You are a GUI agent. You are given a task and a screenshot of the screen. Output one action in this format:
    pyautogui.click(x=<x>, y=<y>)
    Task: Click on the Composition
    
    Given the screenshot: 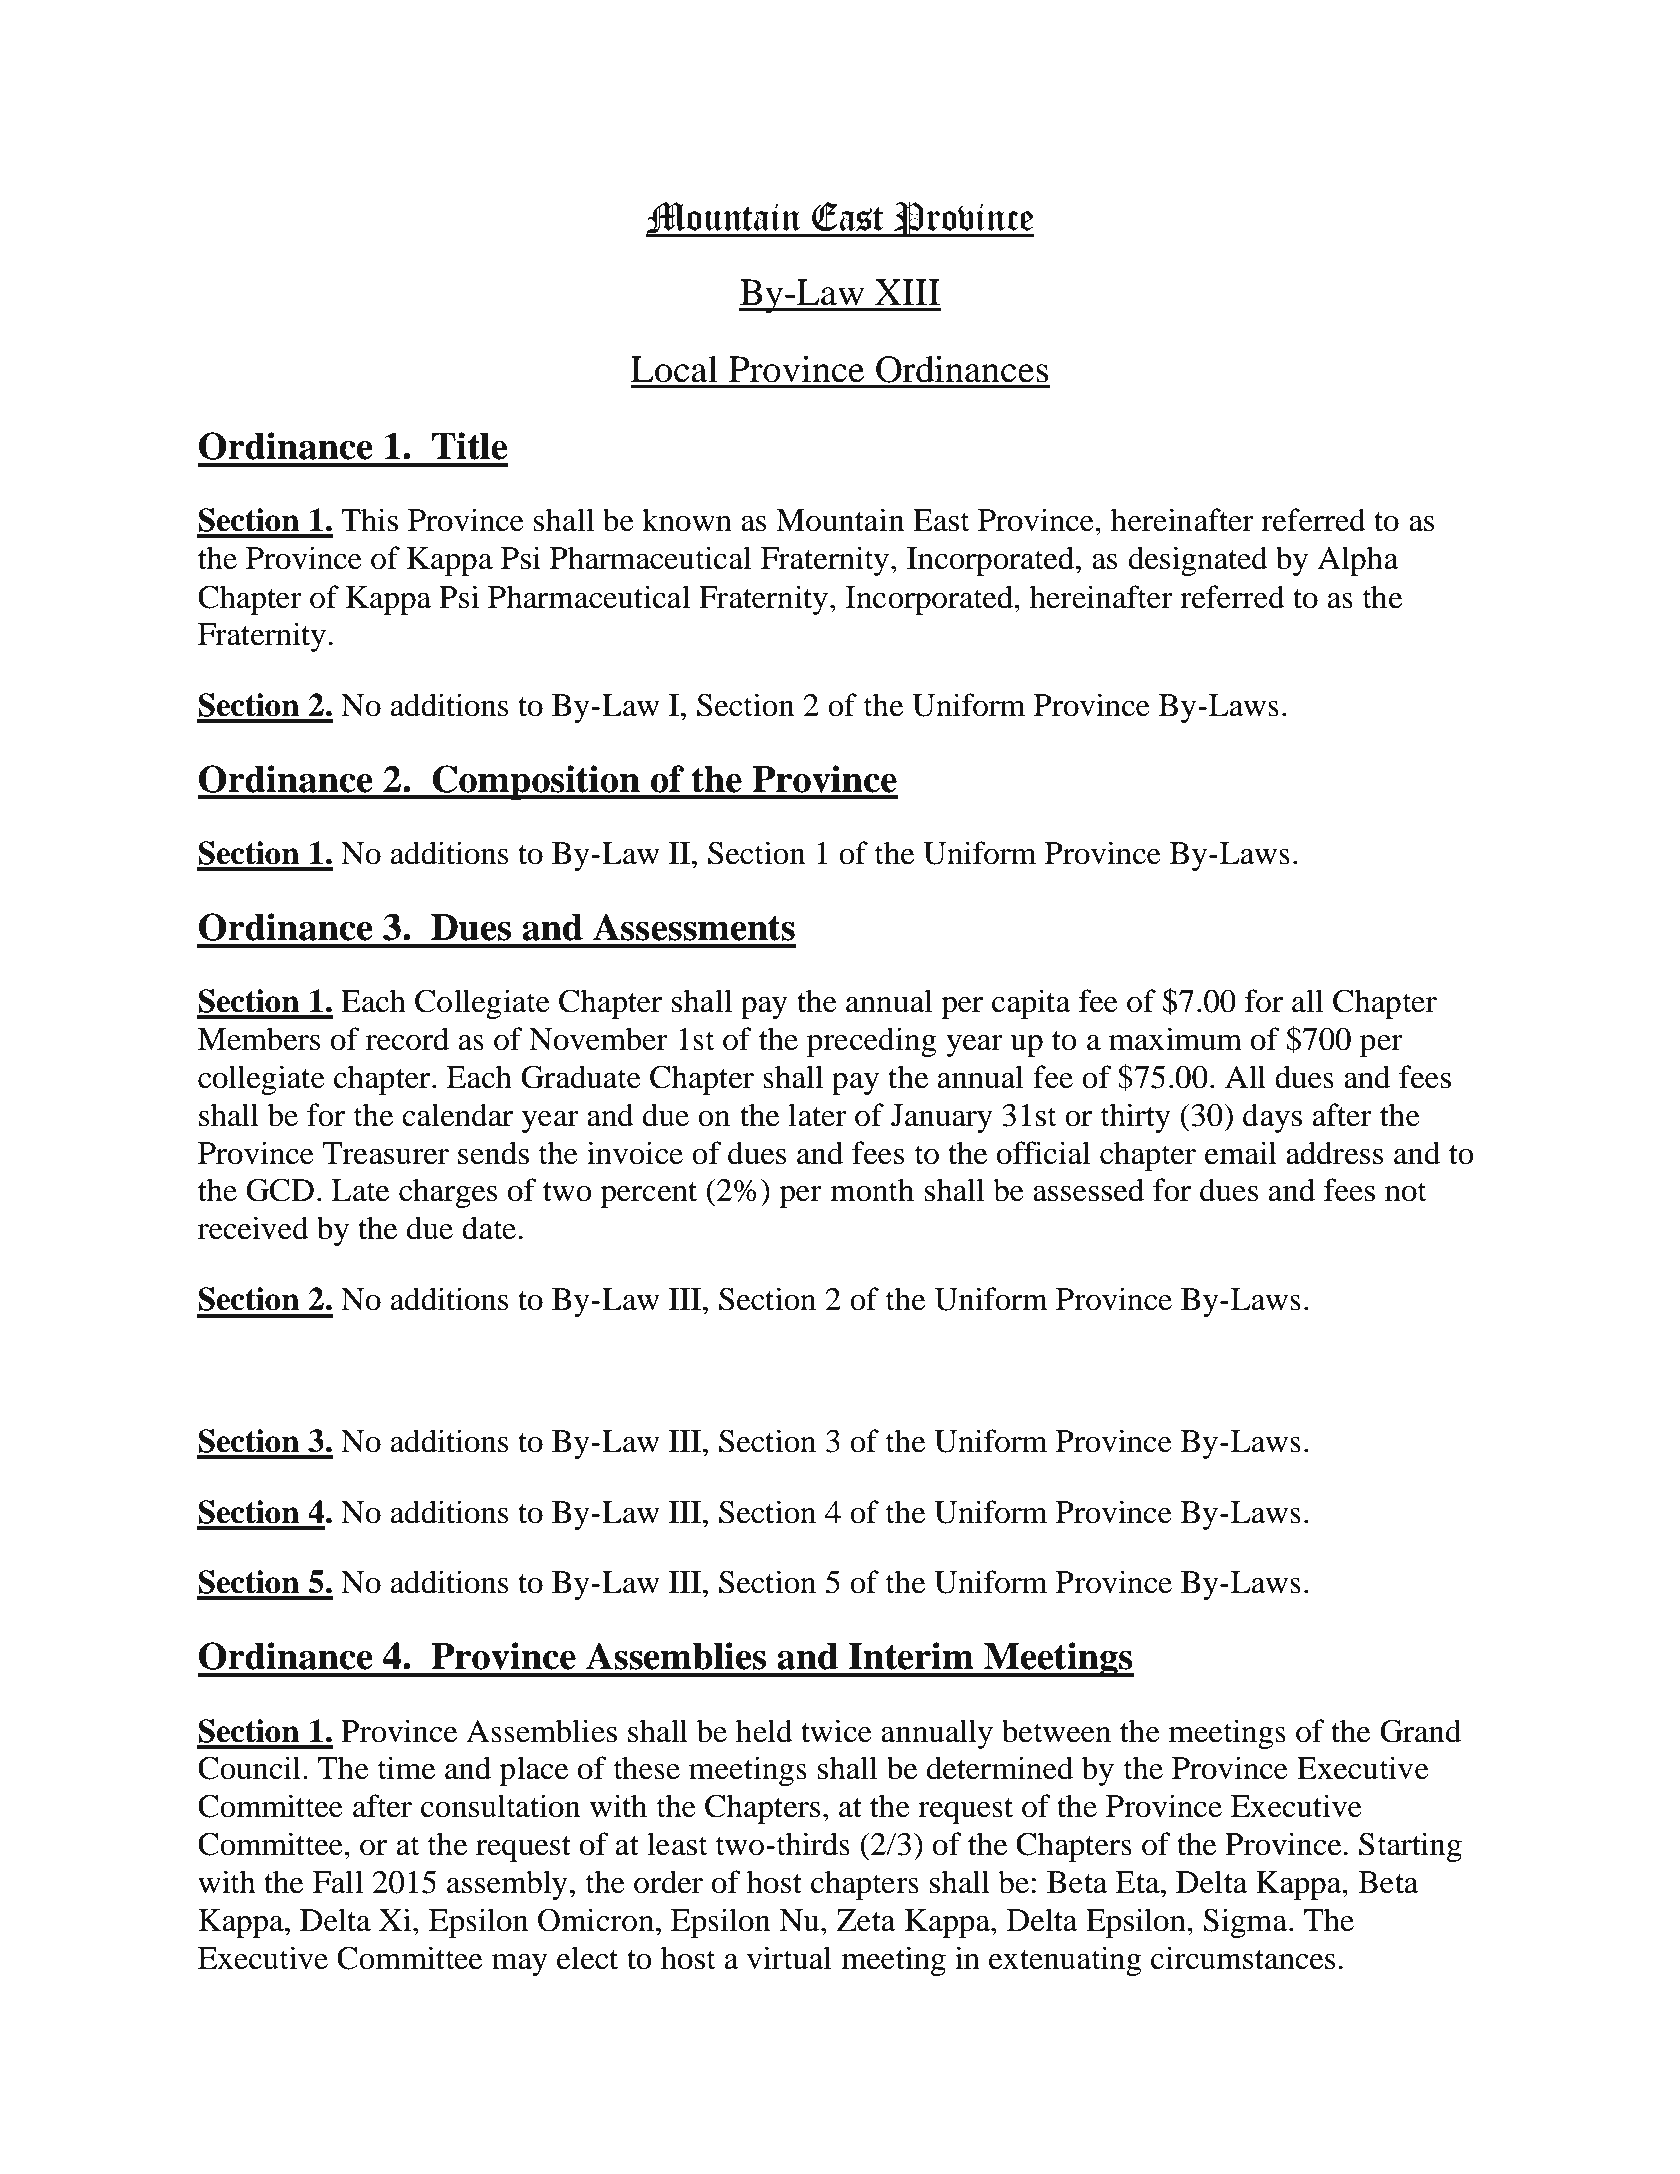 What is the action you would take?
    pyautogui.click(x=536, y=782)
